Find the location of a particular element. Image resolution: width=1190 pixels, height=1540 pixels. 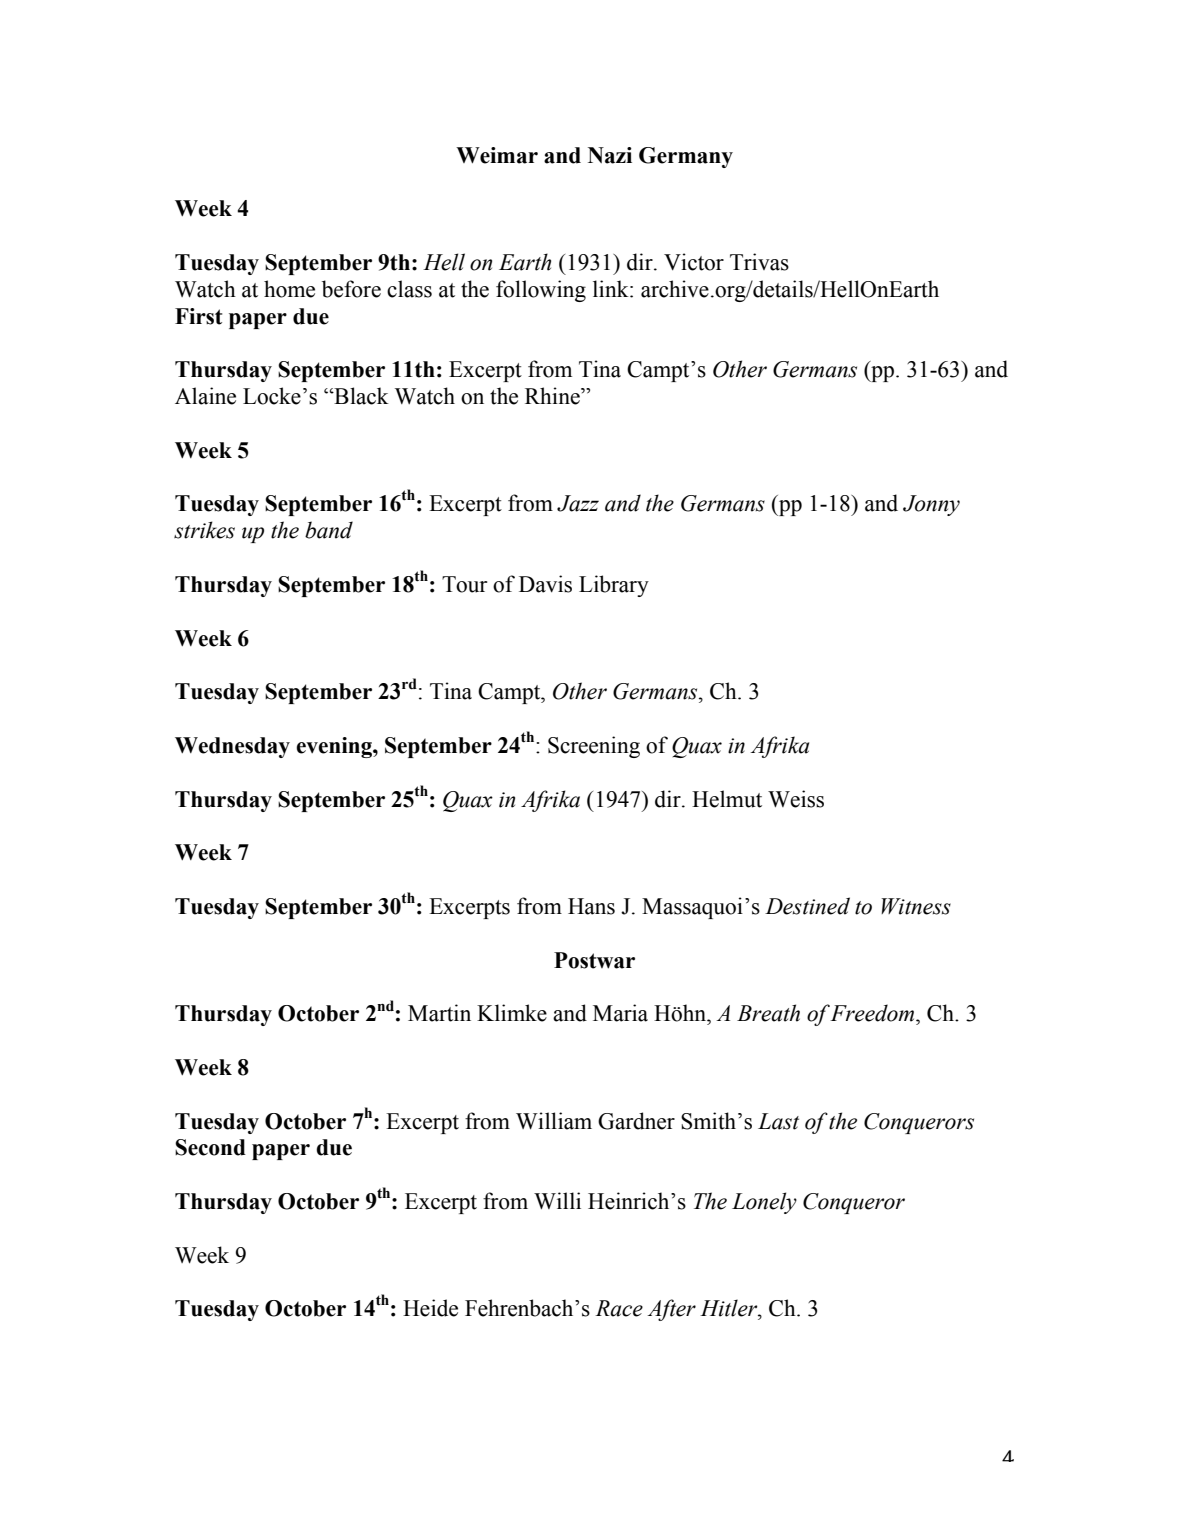

Lonely is located at coordinates (764, 1203).
